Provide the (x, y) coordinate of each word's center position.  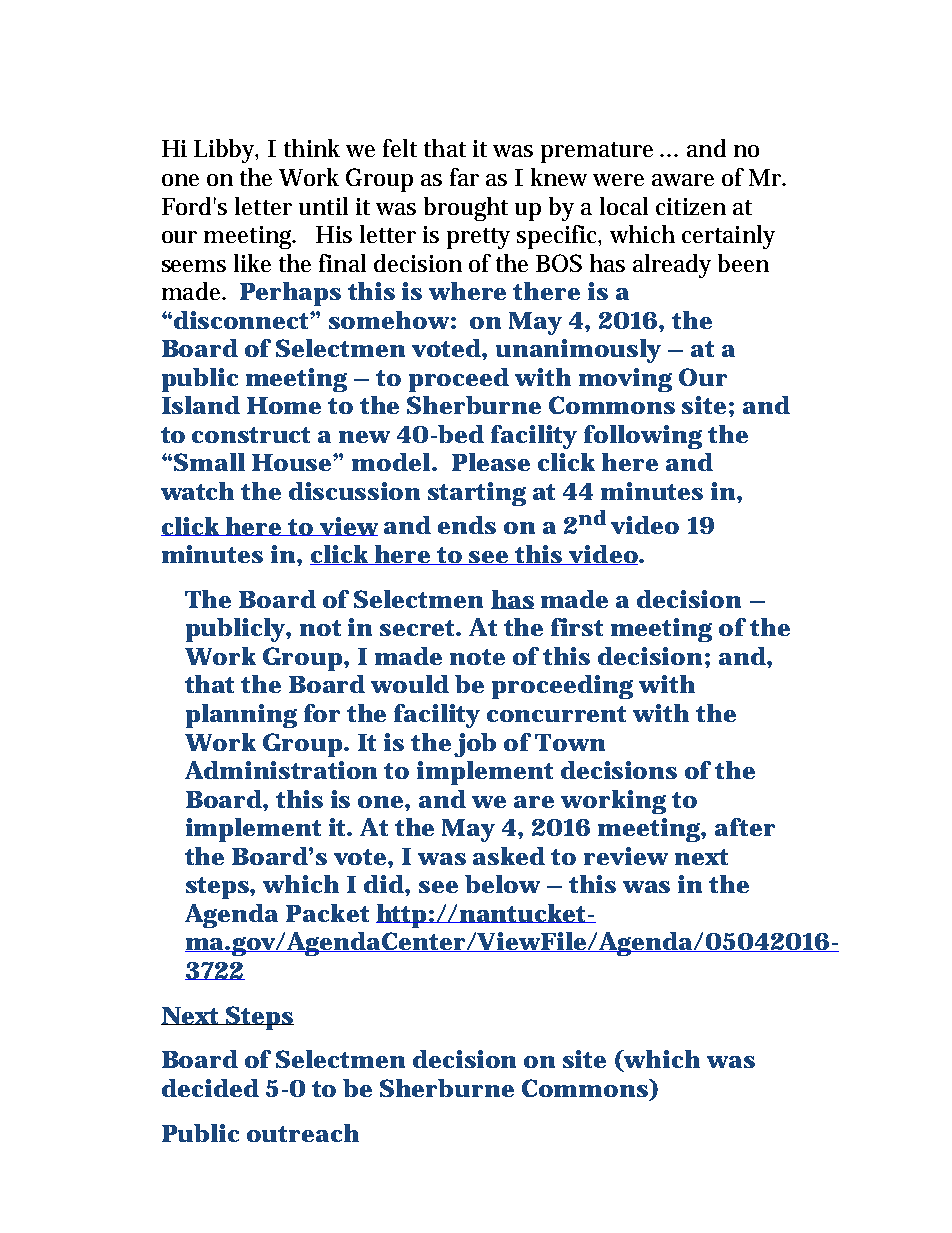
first (577, 627)
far (464, 177)
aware (683, 180)
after (745, 827)
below (502, 884)
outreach (303, 1133)
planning (241, 716)
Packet (327, 913)
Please (491, 462)
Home (284, 405)
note (477, 657)
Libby (226, 151)
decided (210, 1088)
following (643, 437)
